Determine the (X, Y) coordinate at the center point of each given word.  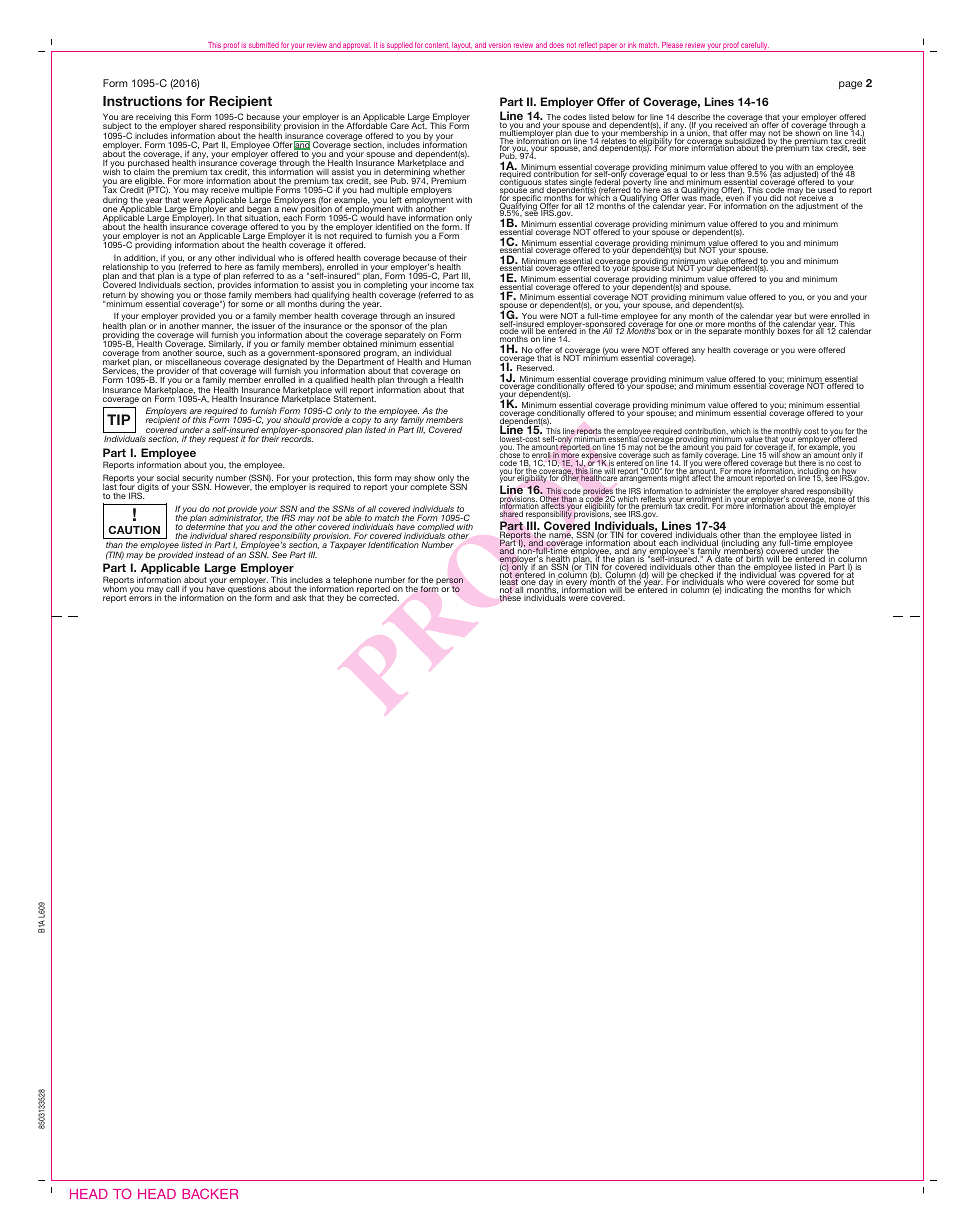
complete (428, 488)
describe (694, 118)
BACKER (210, 1193)
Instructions (142, 101)
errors (140, 598)
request (223, 440)
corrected (379, 597)
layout (462, 47)
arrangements (644, 478)
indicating (744, 591)
